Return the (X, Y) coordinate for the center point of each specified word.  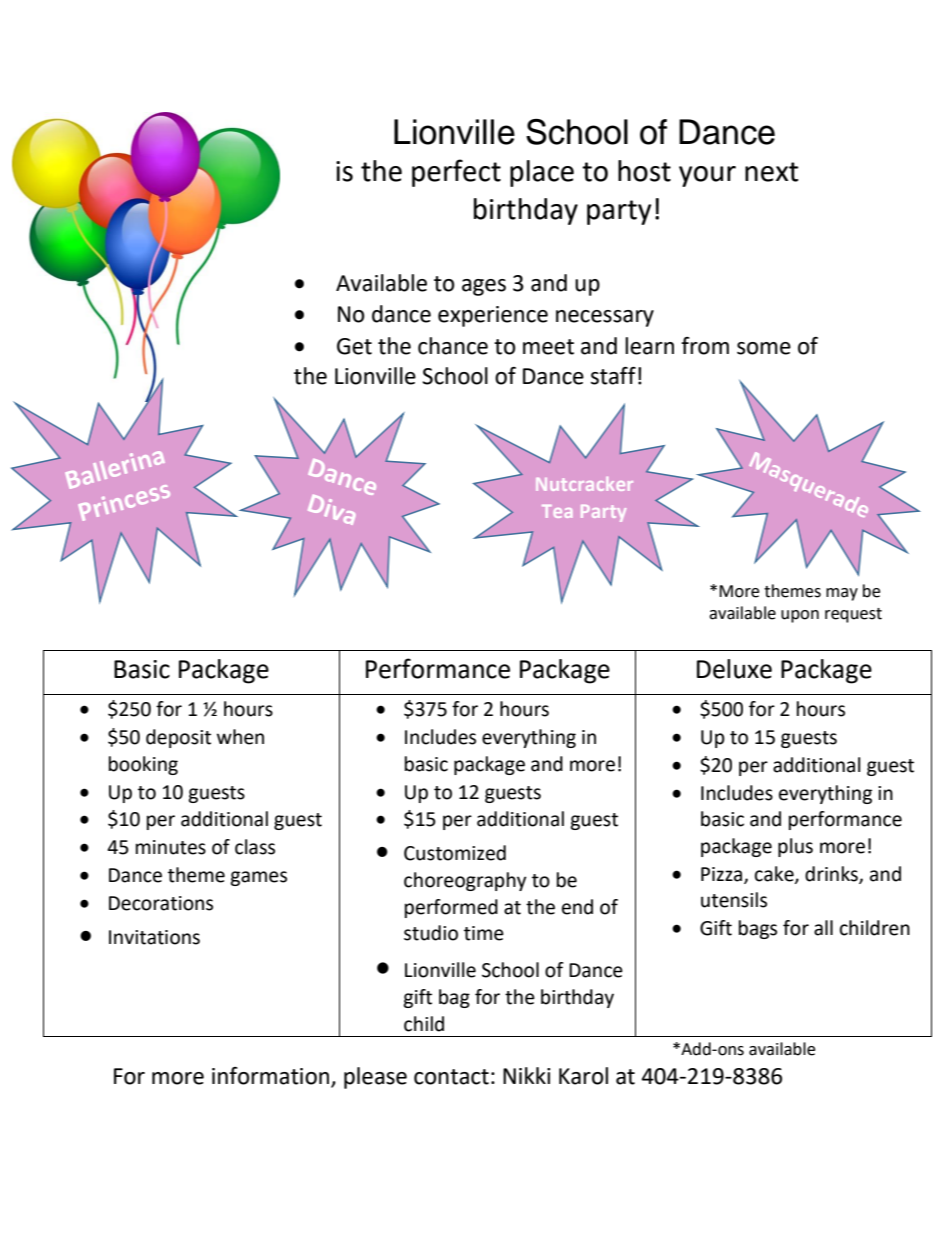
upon (800, 616)
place (542, 173)
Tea (557, 511)
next (771, 172)
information (270, 1076)
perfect (456, 173)
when (240, 737)
